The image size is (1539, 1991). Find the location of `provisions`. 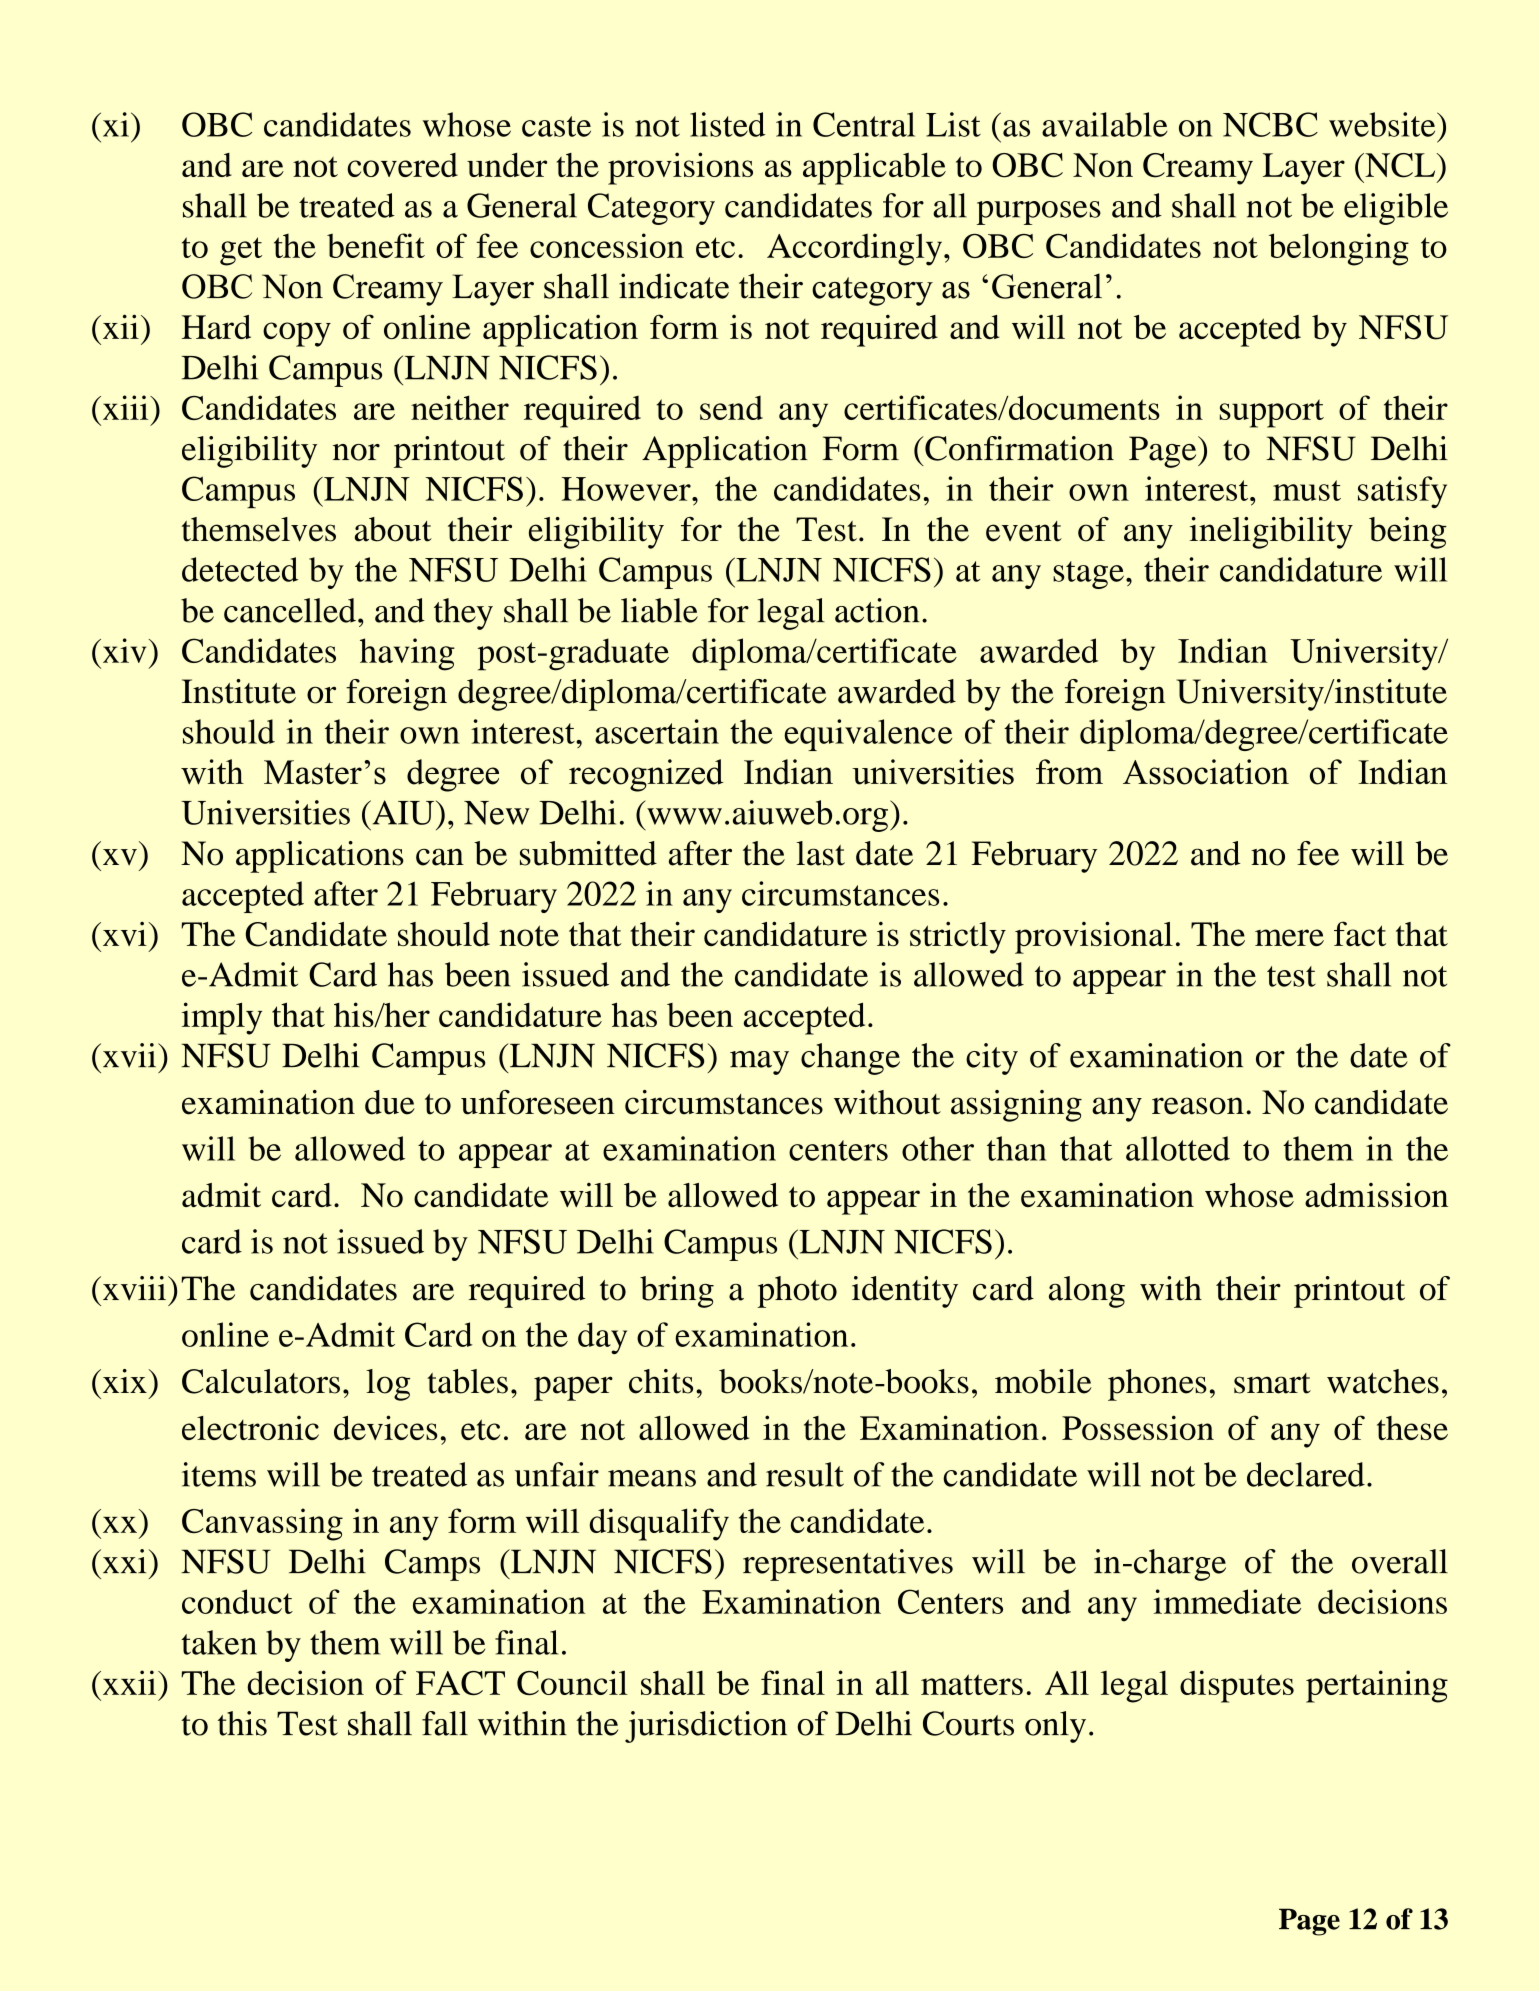

provisions is located at coordinates (680, 168).
